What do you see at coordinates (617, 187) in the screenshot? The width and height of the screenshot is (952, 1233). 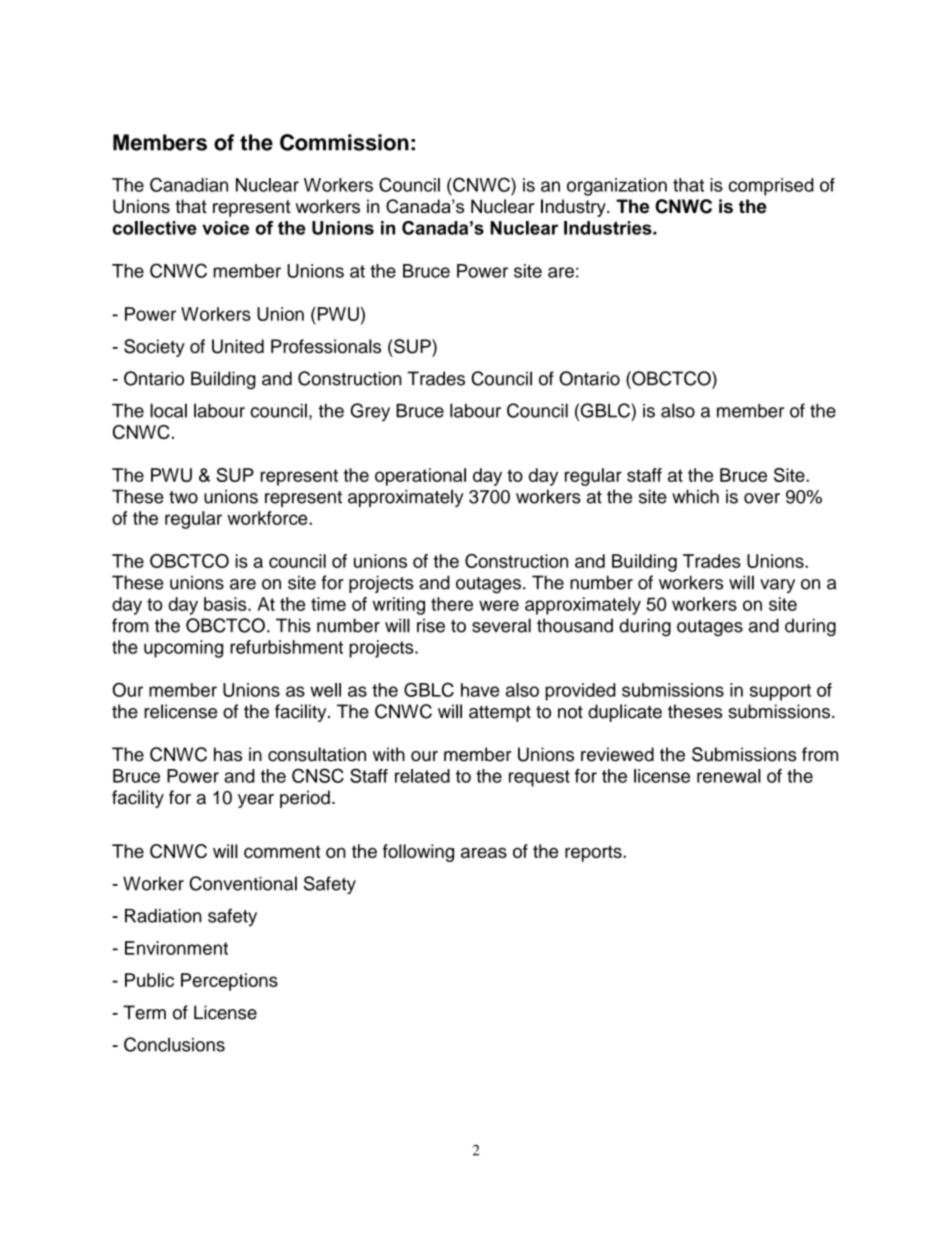 I see `organization` at bounding box center [617, 187].
